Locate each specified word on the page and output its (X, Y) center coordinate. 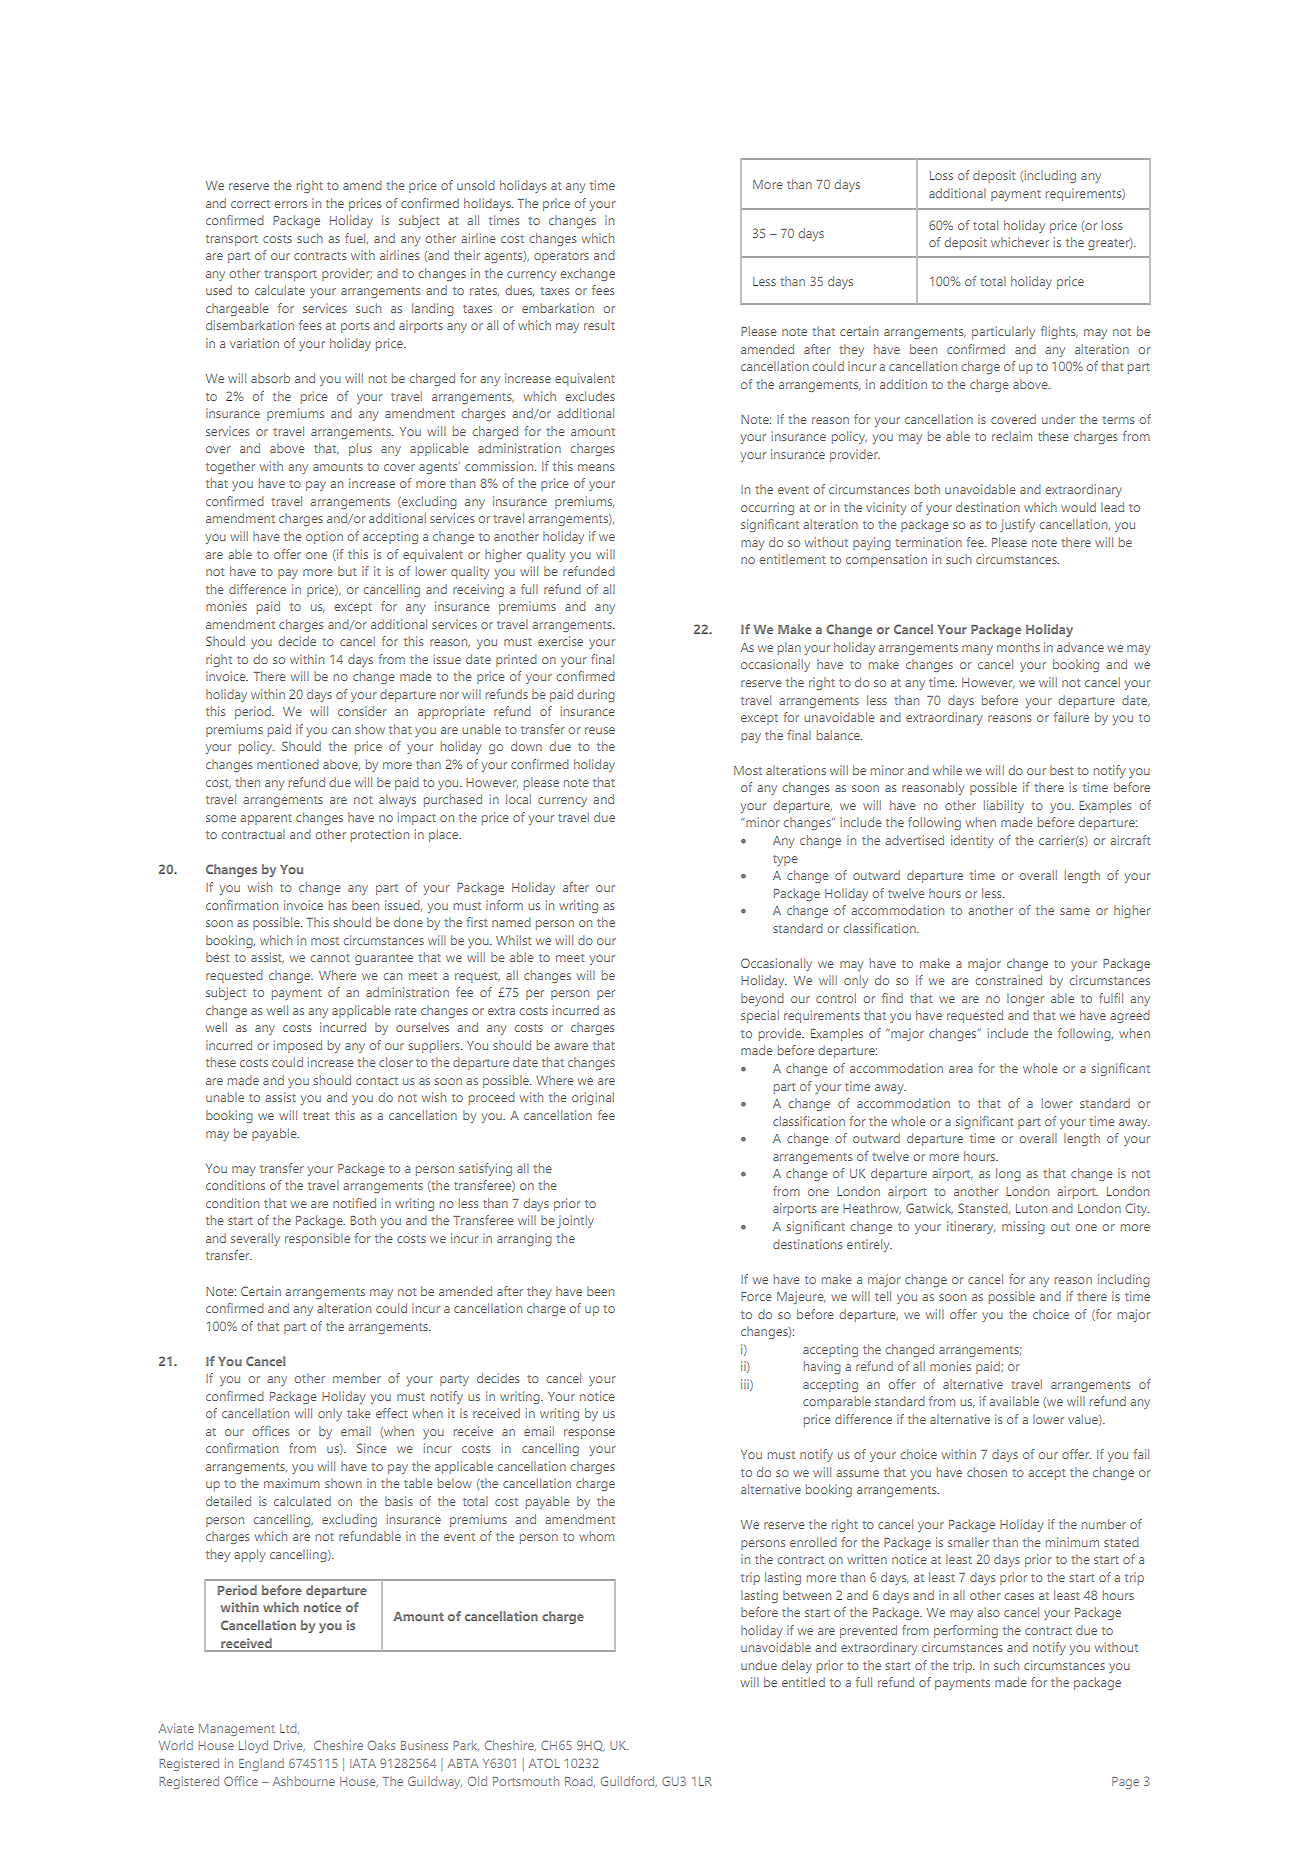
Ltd (289, 1728)
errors (290, 204)
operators (561, 257)
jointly (575, 1221)
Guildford (629, 1781)
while (947, 770)
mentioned (288, 764)
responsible (317, 1239)
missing (1023, 1227)
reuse (600, 730)
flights (1059, 332)
